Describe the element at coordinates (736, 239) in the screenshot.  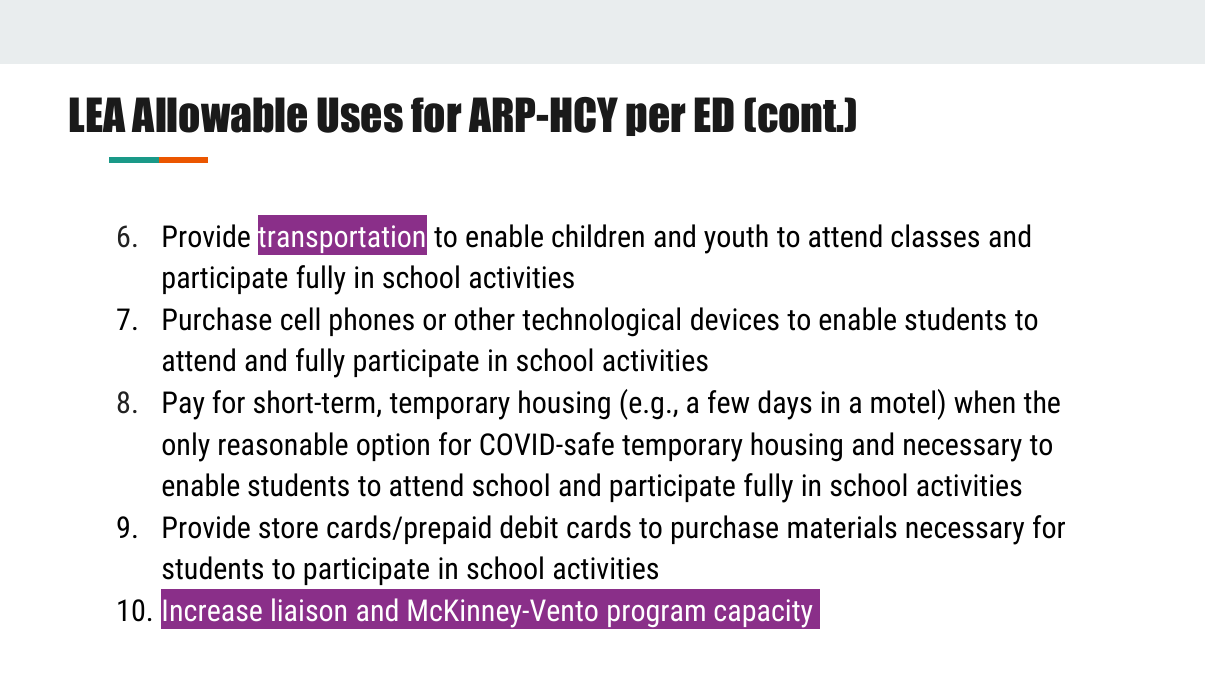
I see `youth` at that location.
